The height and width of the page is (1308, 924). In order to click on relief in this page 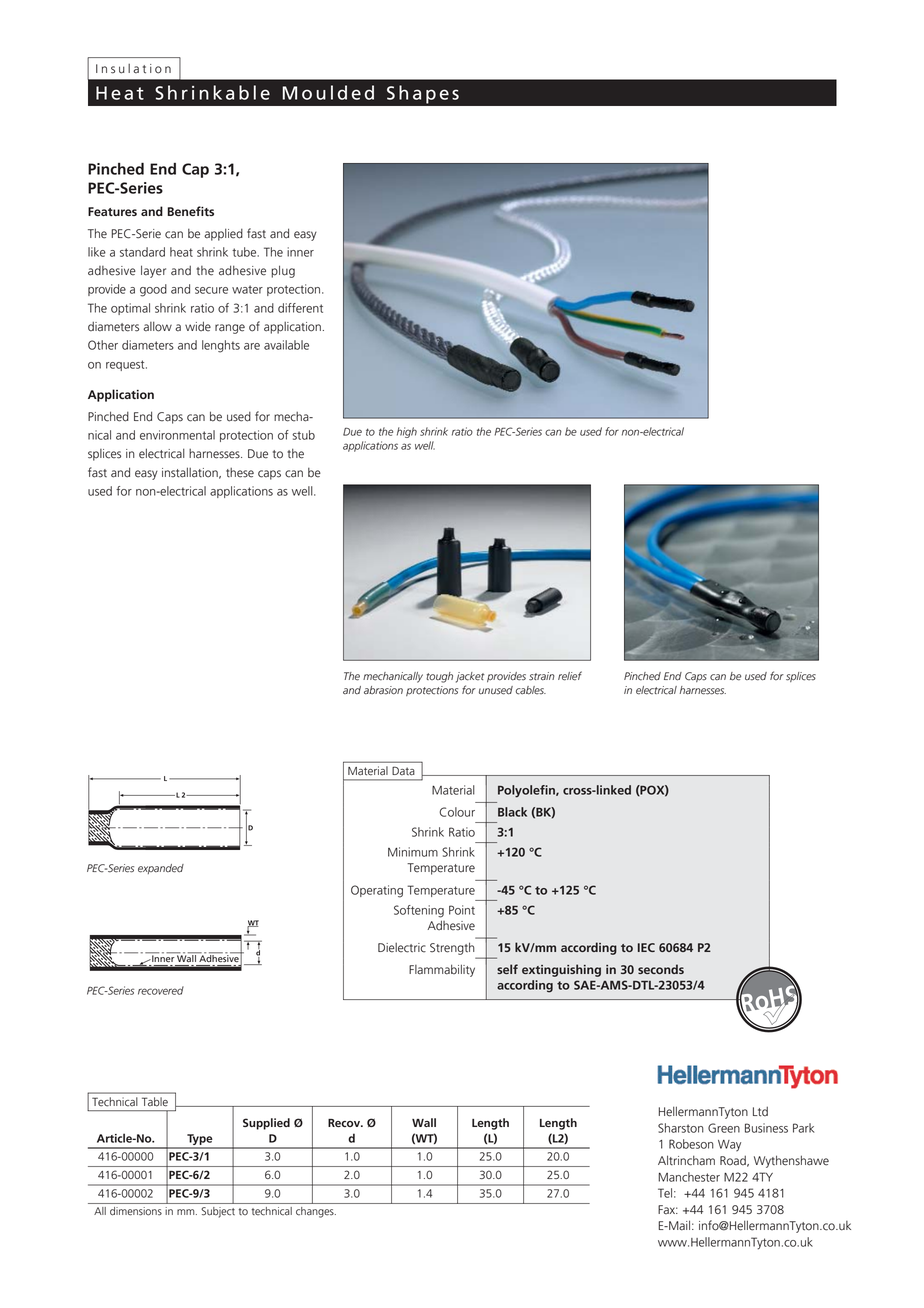, I will do `click(570, 676)`.
